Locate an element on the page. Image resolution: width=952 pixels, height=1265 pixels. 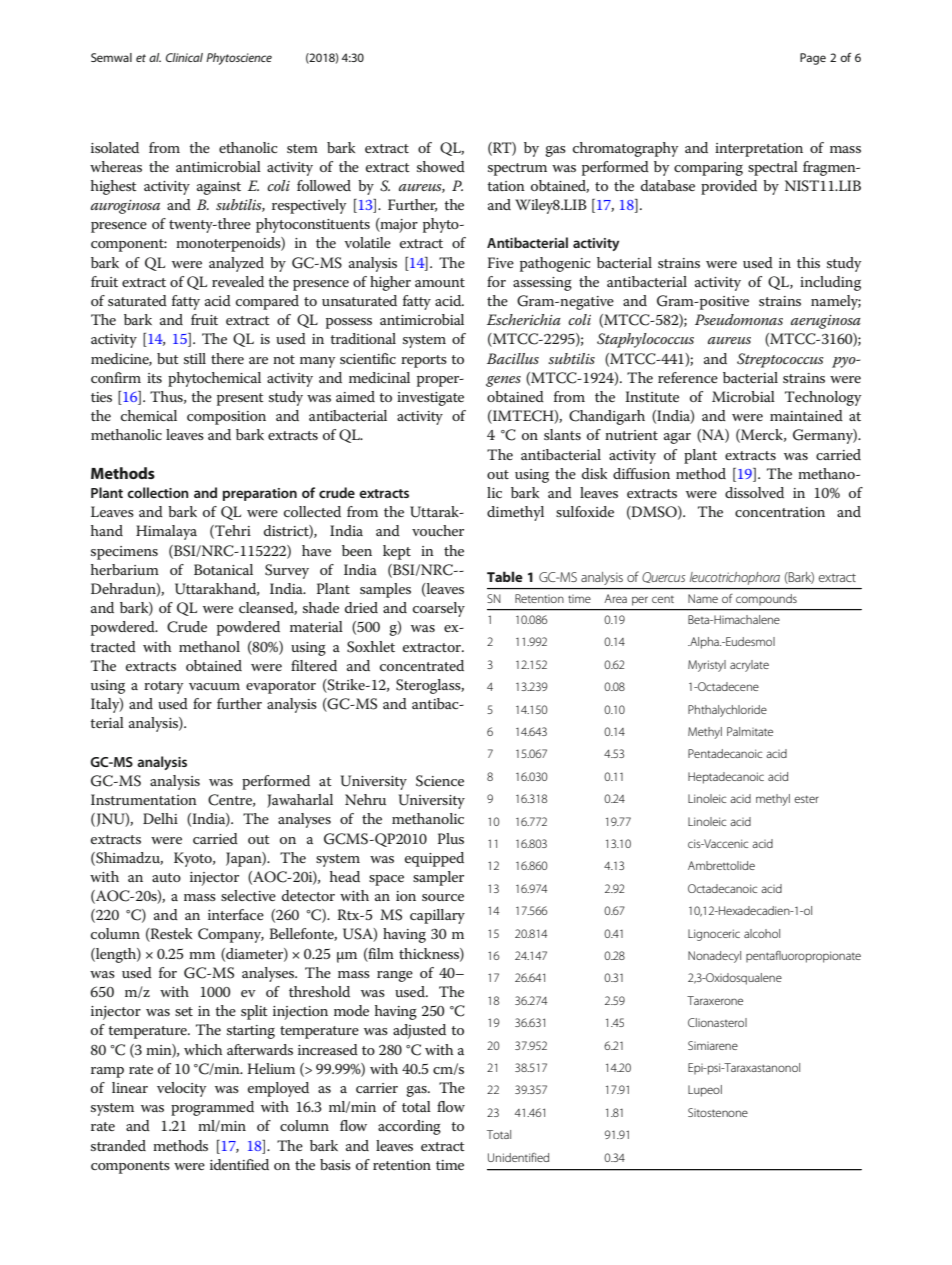
coarsely is located at coordinates (439, 609).
